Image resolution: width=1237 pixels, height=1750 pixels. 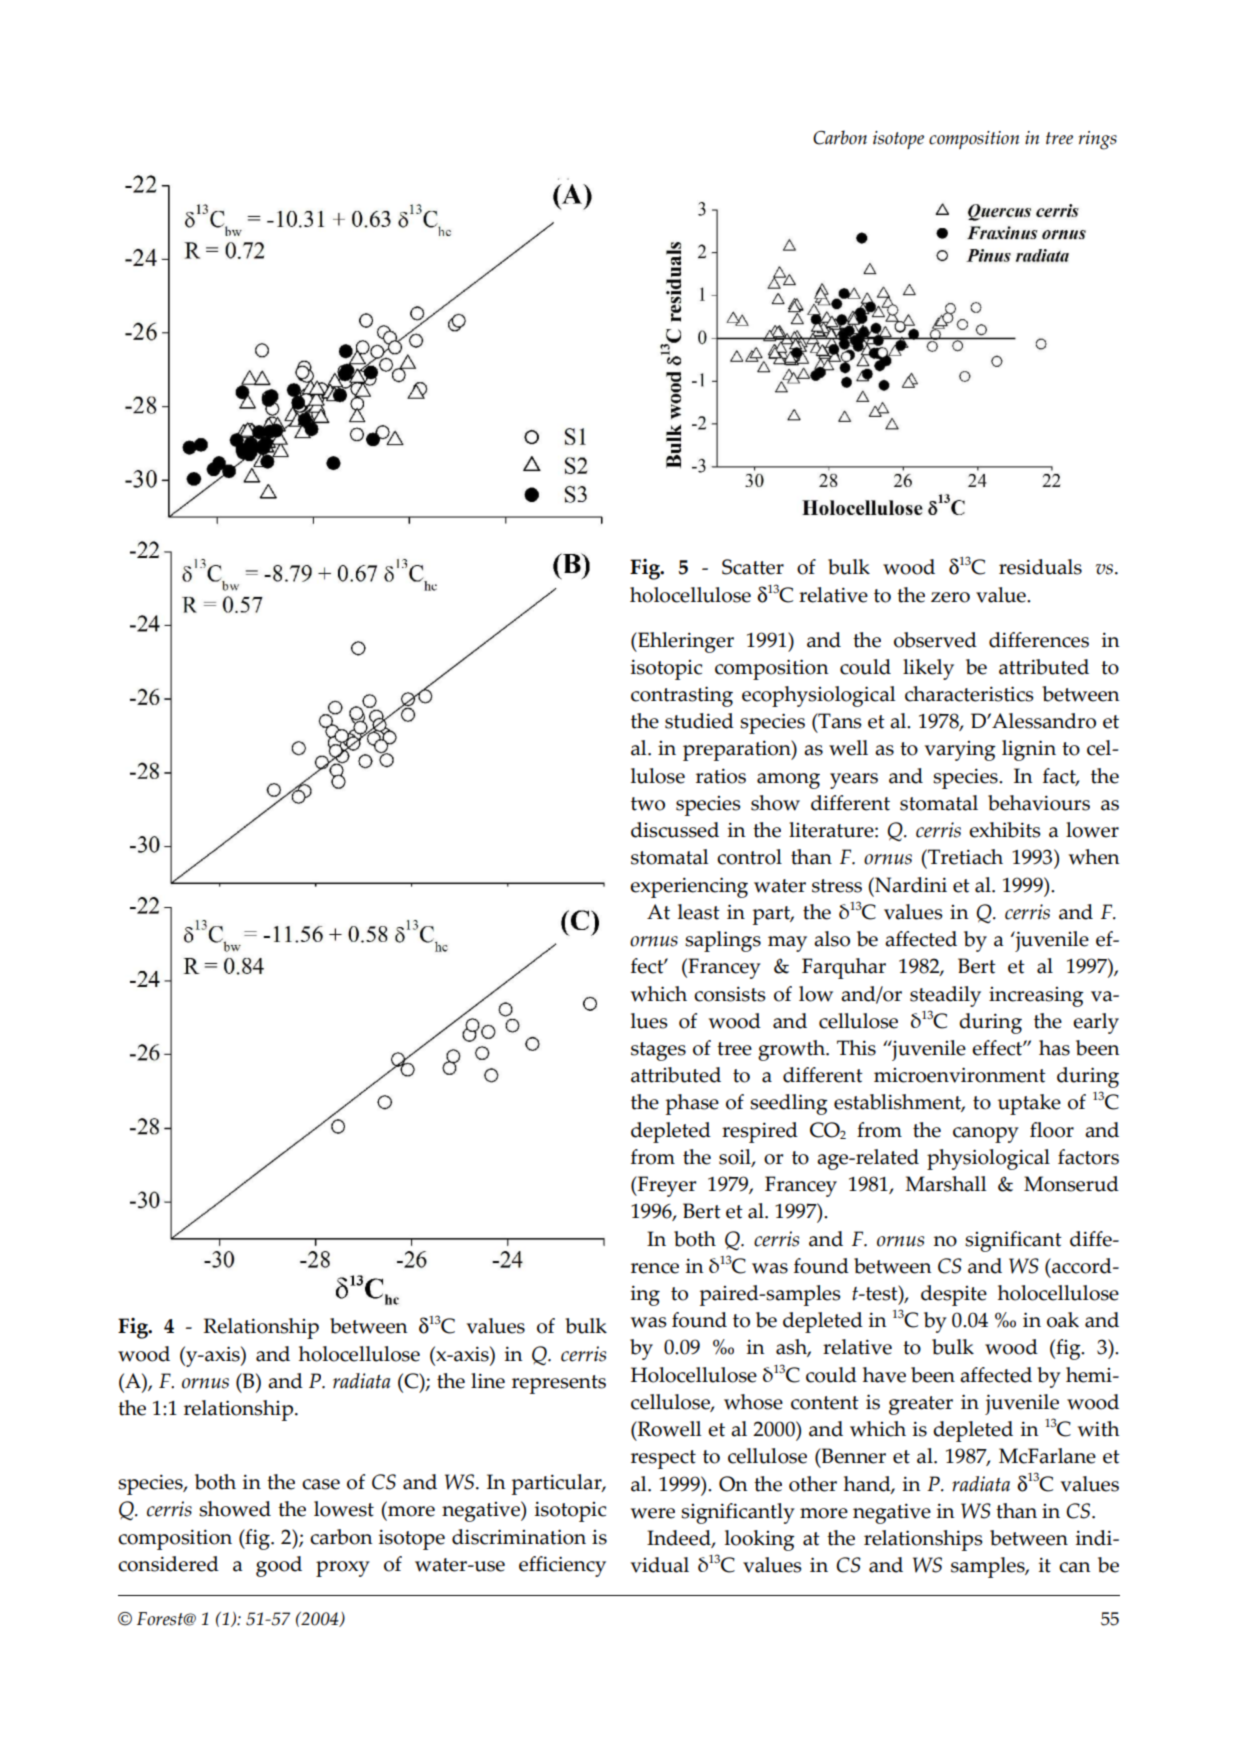 I want to click on residuals, so click(x=1040, y=567).
